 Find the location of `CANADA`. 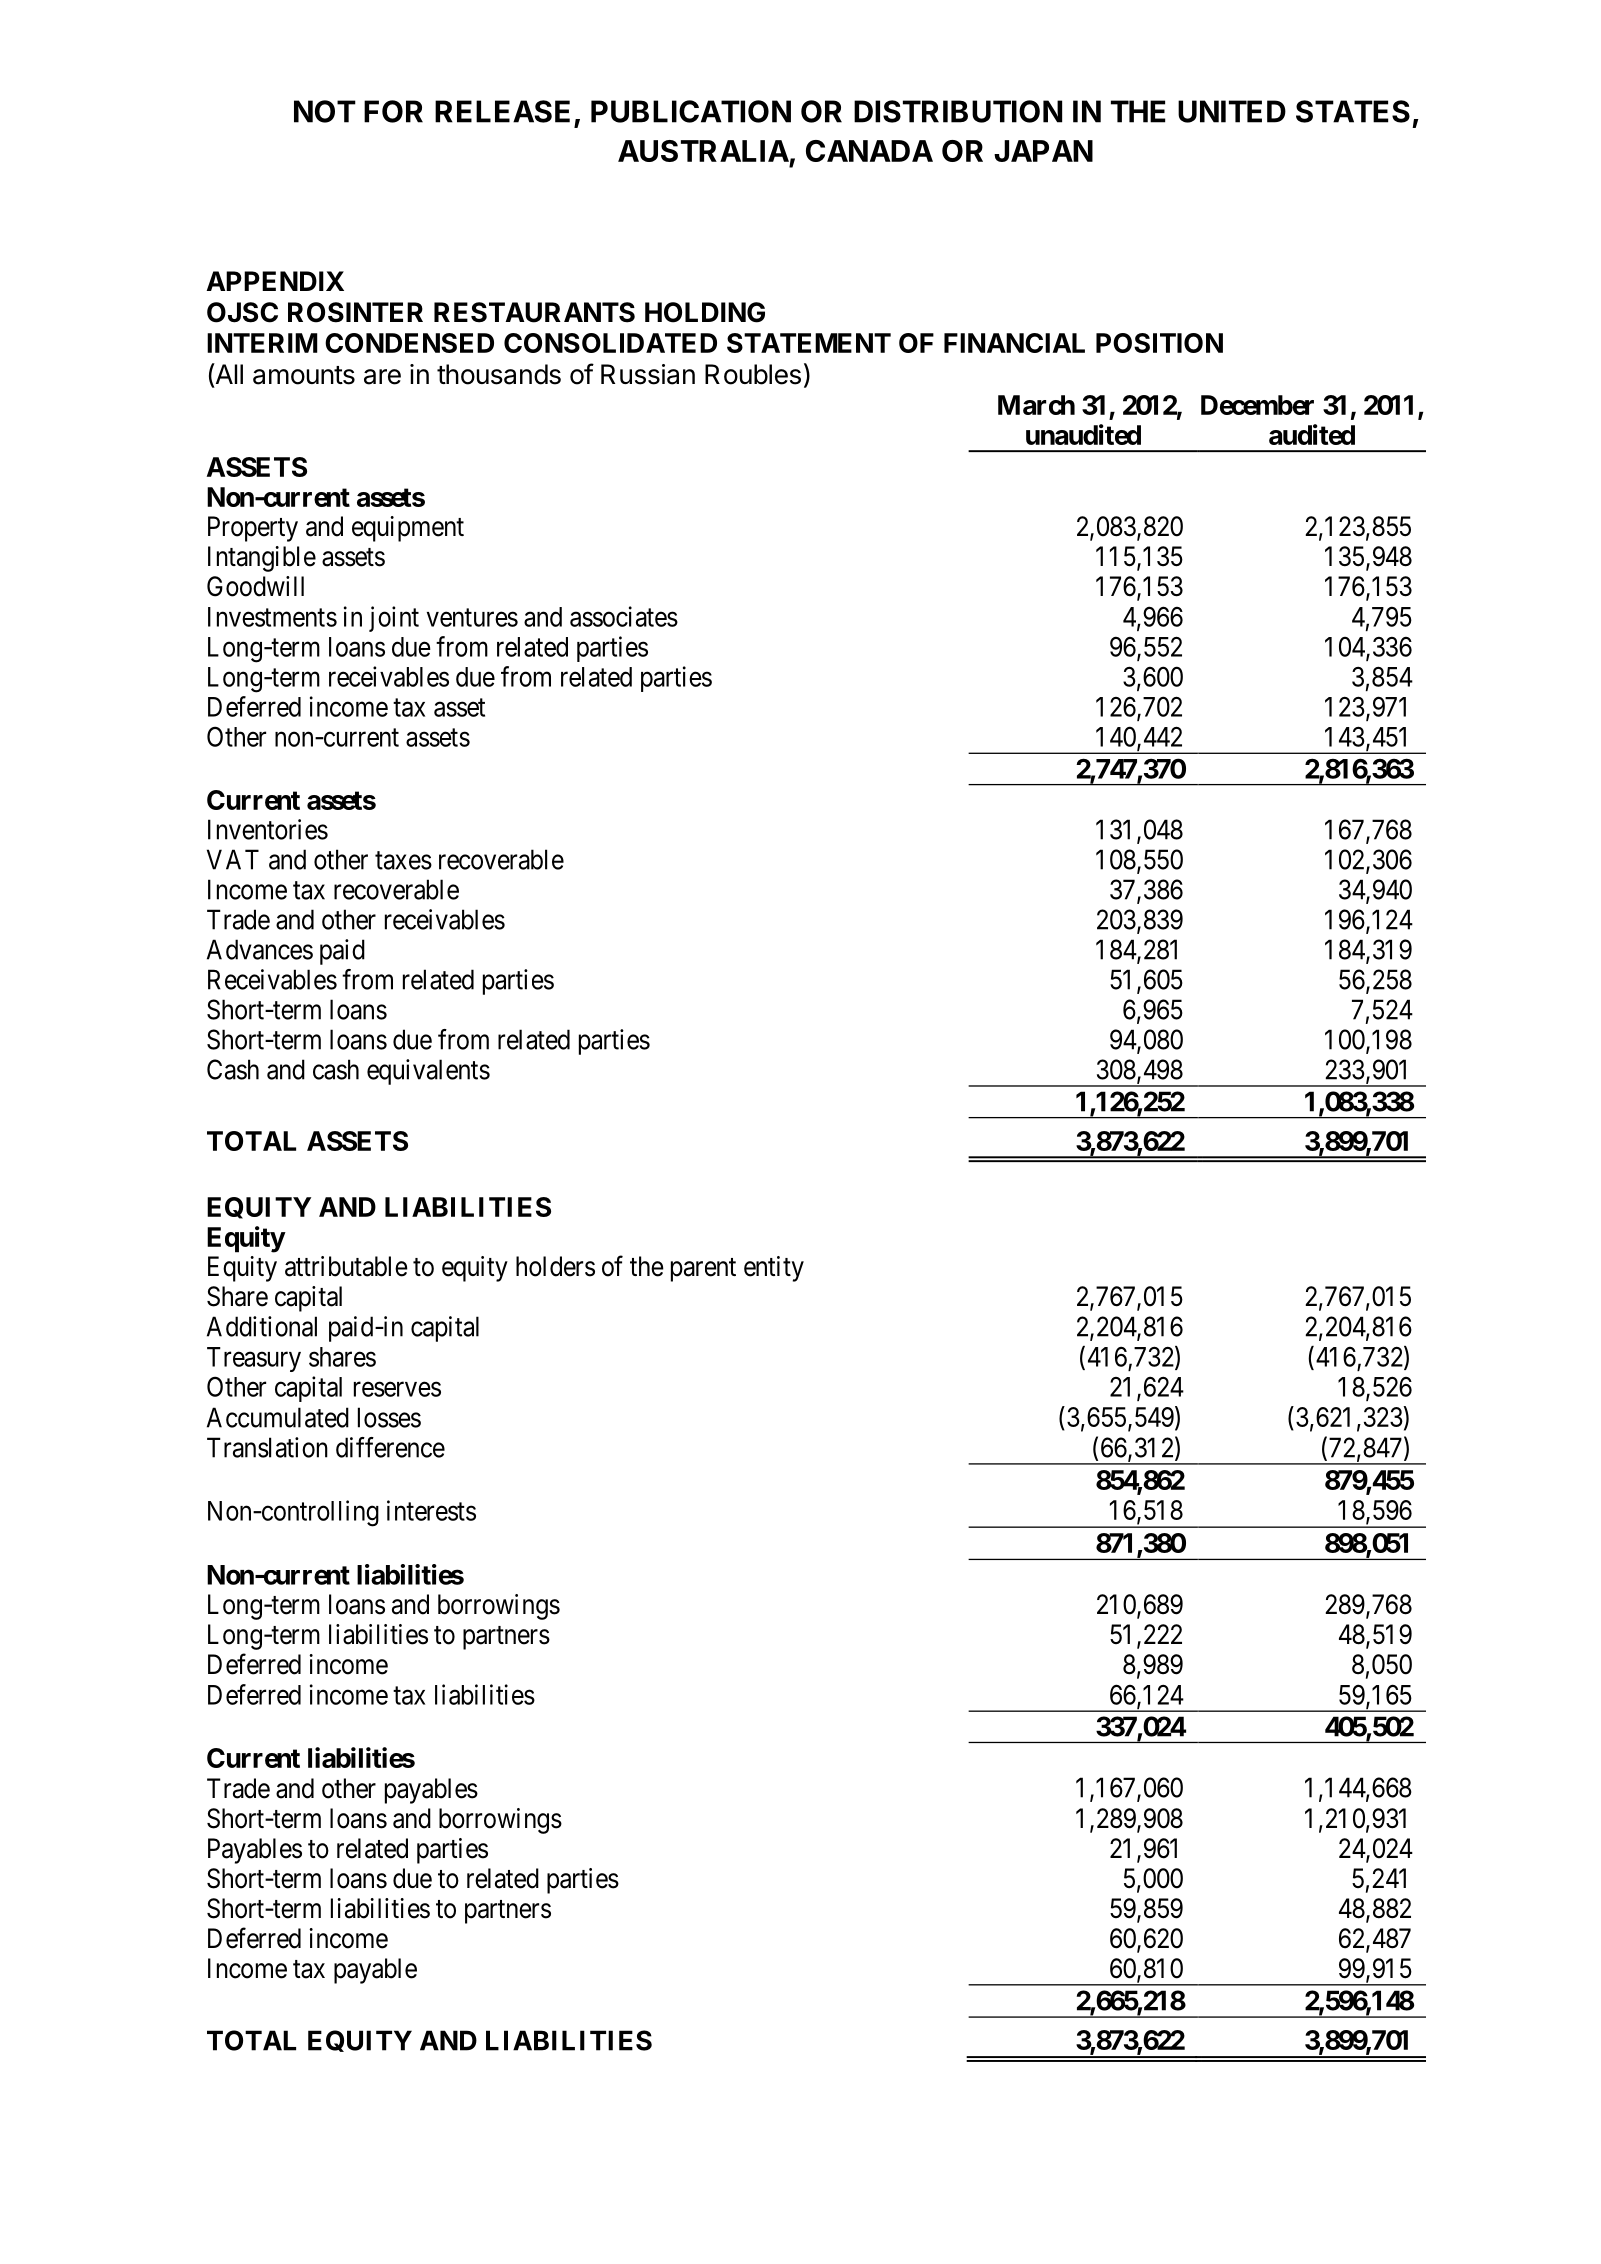

CANADA is located at coordinates (869, 151).
